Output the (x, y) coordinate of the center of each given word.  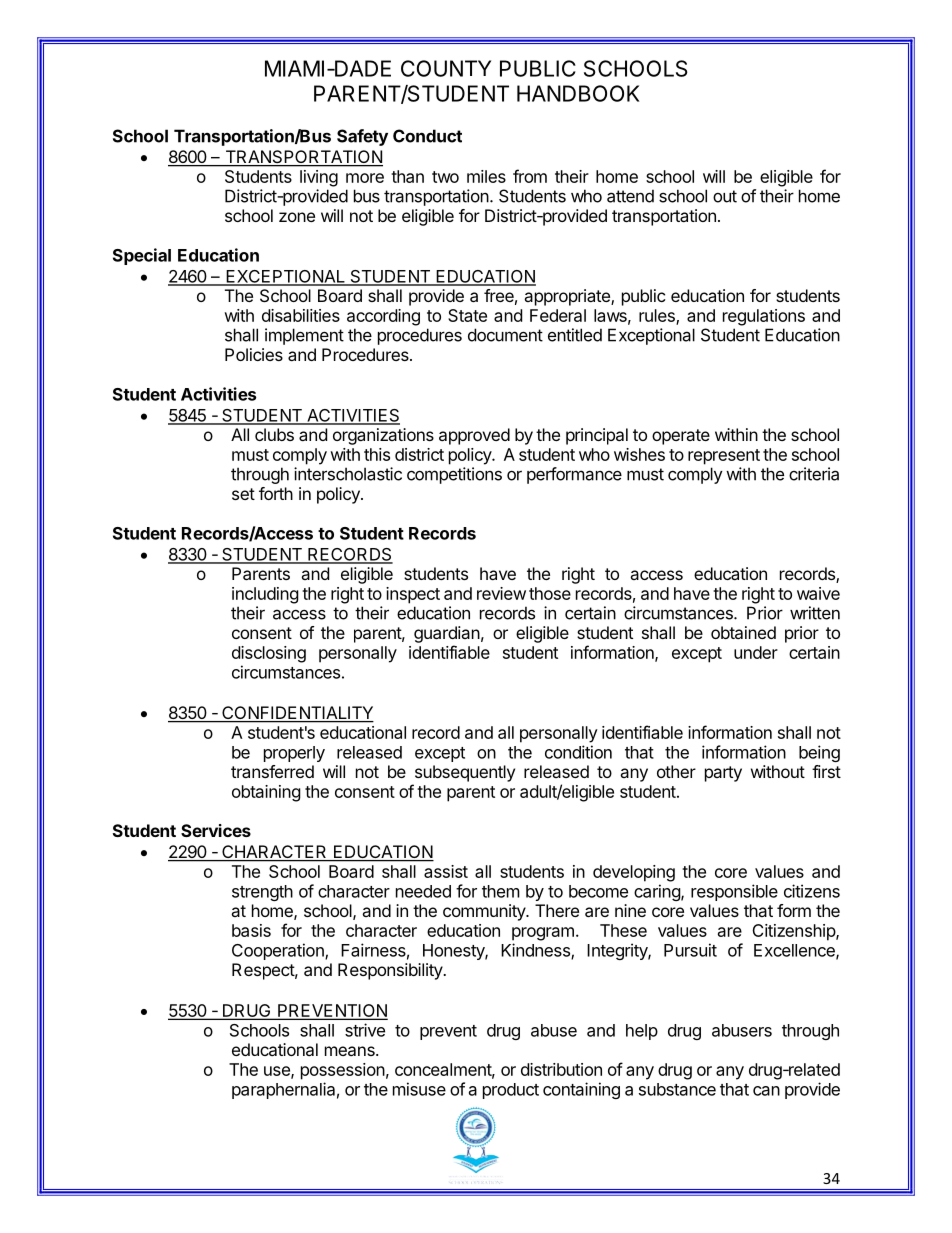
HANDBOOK (578, 93)
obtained (743, 632)
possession (343, 1071)
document (505, 335)
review (501, 593)
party (723, 774)
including (265, 595)
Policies (254, 354)
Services (216, 830)
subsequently (465, 773)
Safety (362, 137)
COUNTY (446, 68)
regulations (764, 317)
